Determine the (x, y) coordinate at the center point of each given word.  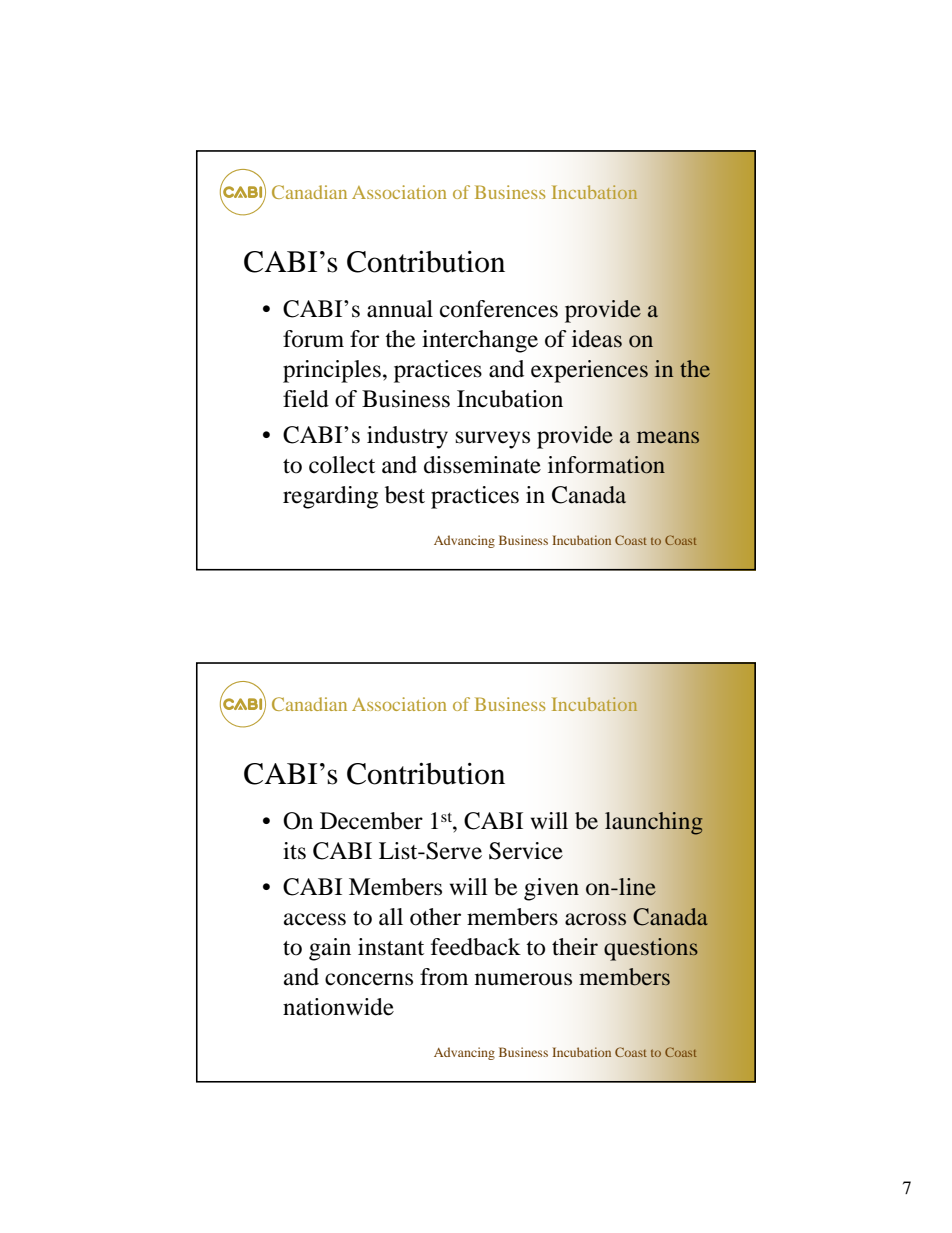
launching (654, 823)
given (551, 889)
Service (526, 851)
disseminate (482, 465)
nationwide (338, 1007)
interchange (480, 341)
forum (313, 339)
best (405, 495)
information (606, 465)
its (294, 851)
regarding (330, 497)
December (371, 821)
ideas (597, 339)
